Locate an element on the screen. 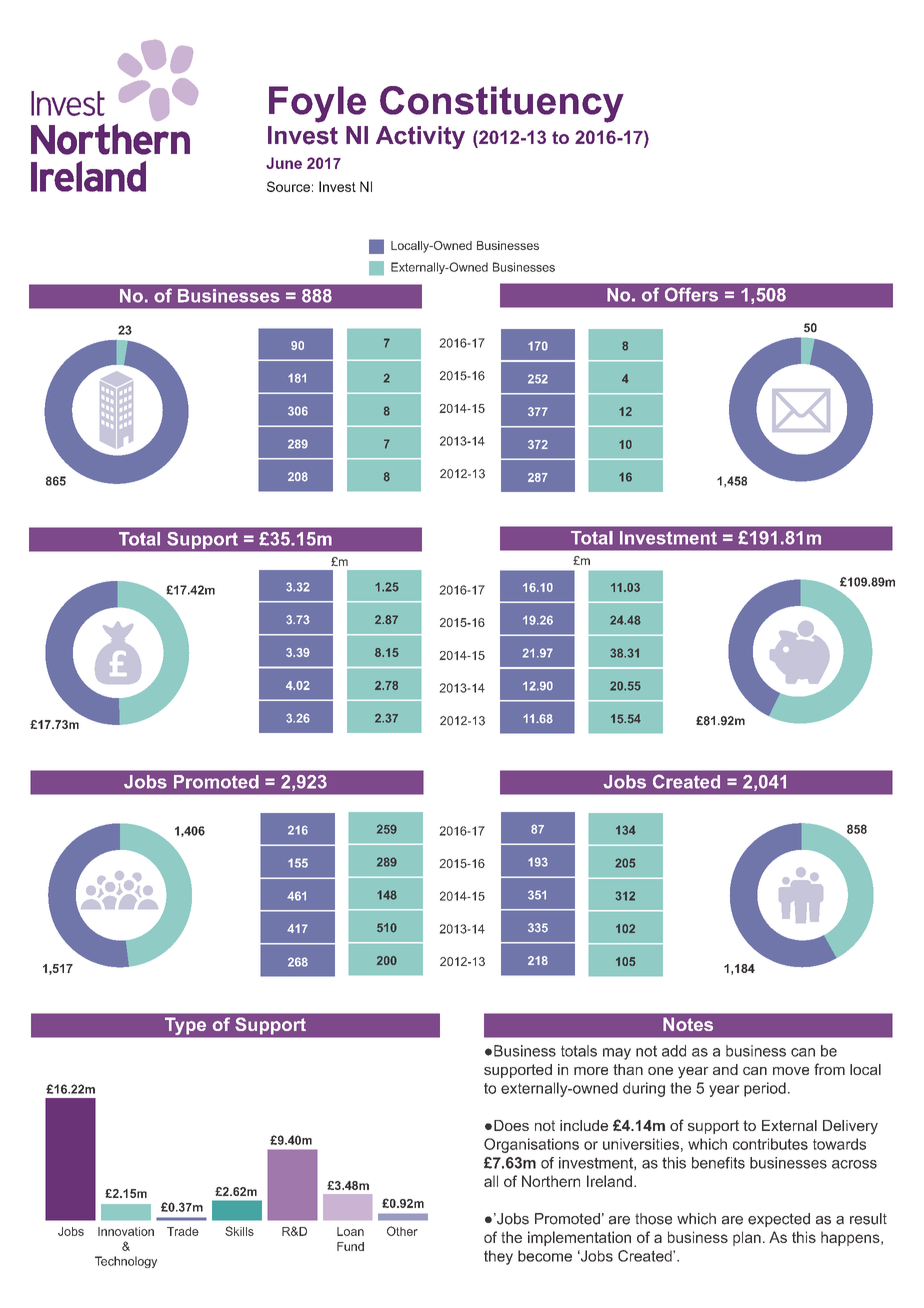 Image resolution: width=924 pixels, height=1308 pixels. June is located at coordinates (284, 163).
